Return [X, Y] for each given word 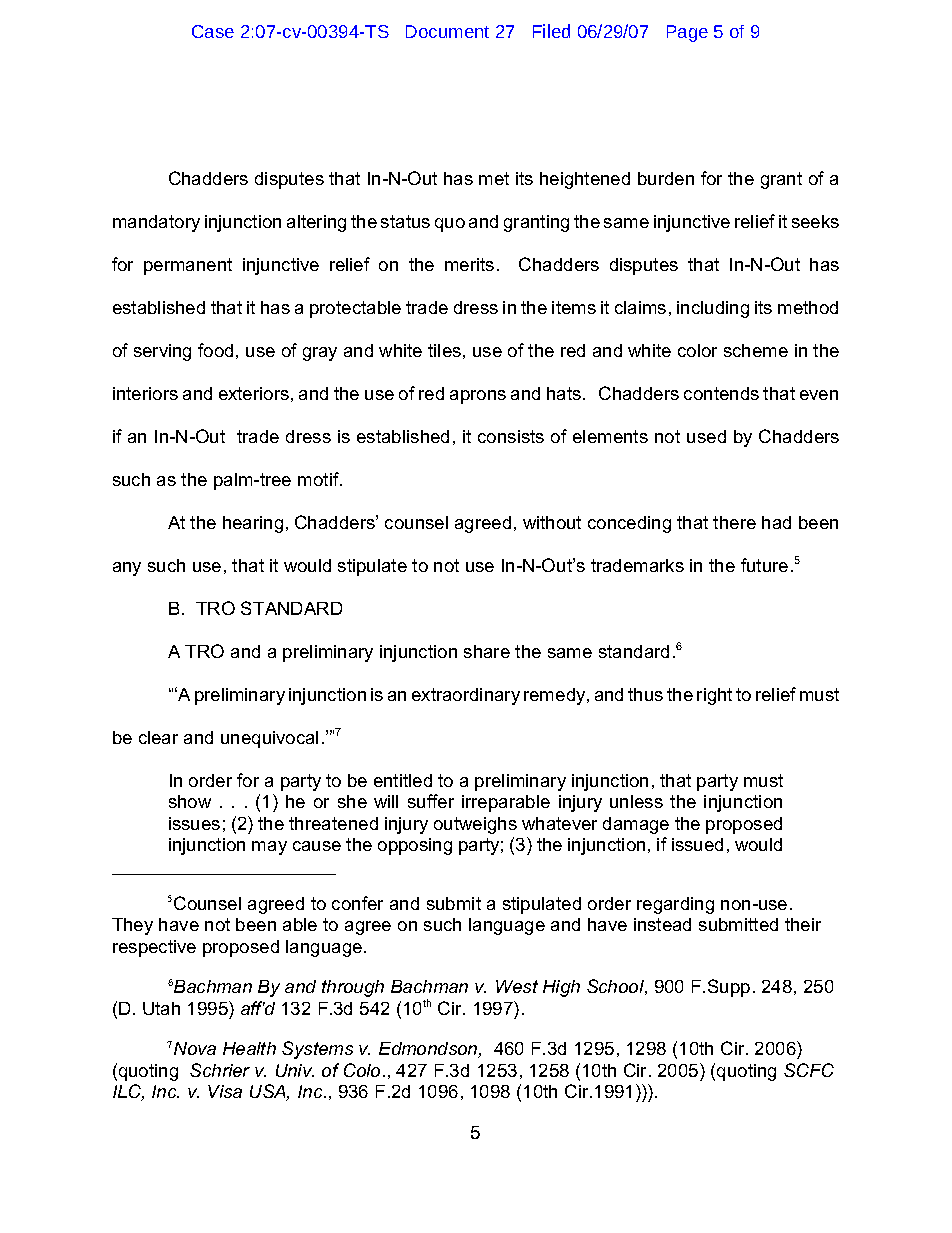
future [764, 565]
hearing [253, 524]
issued [697, 844]
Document [447, 31]
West [517, 986]
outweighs [475, 825]
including [713, 309]
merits [469, 264]
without [552, 522]
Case [213, 31]
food [215, 350]
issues [194, 823]
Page [687, 33]
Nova [195, 1048]
